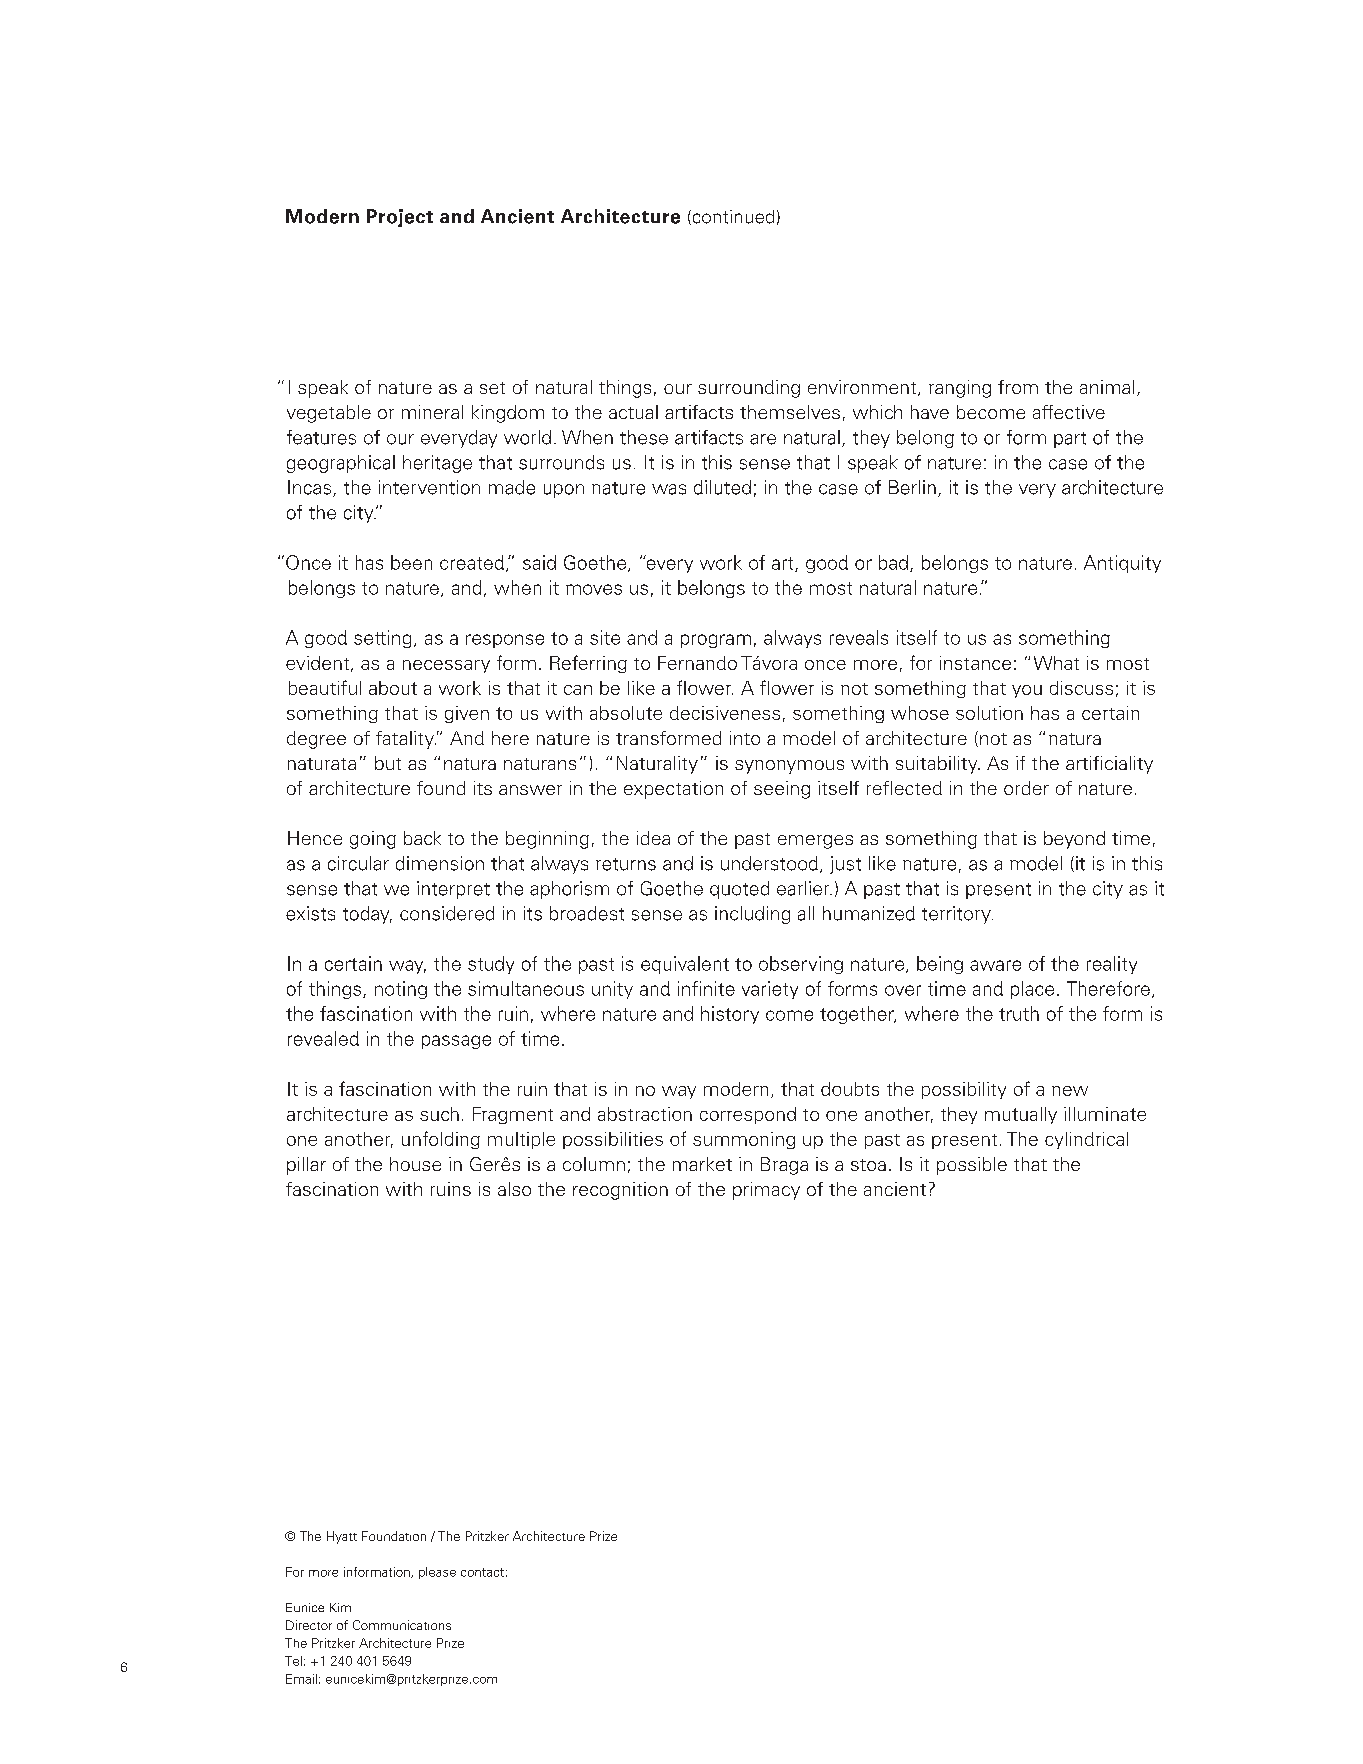 The height and width of the screenshot is (1764, 1363). Describe the element at coordinates (373, 840) in the screenshot. I see `going` at that location.
